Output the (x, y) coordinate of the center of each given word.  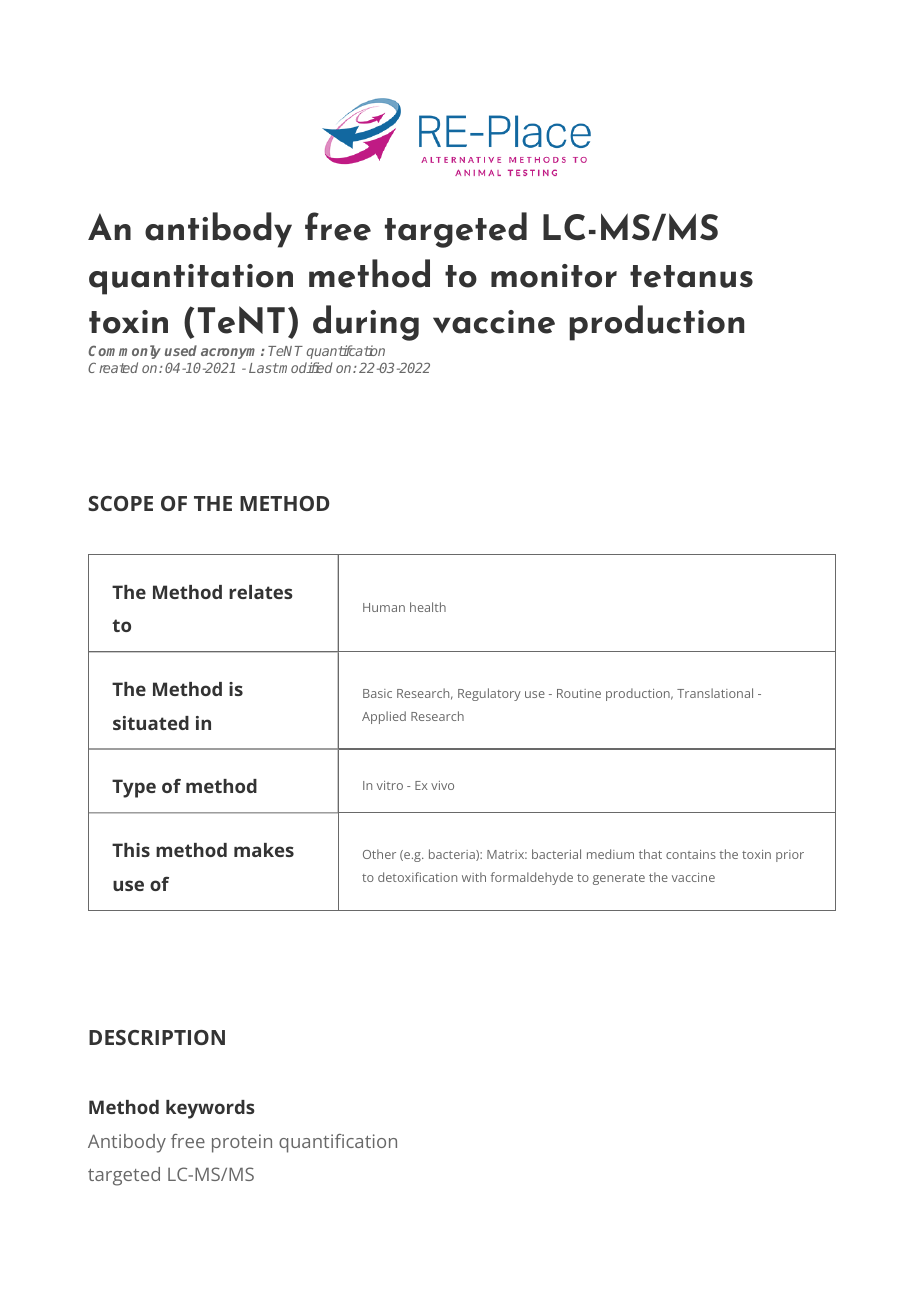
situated (151, 723)
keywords (210, 1109)
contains (691, 854)
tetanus (691, 276)
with (474, 877)
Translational (715, 693)
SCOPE (120, 503)
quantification (338, 1143)
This (131, 850)
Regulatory (489, 694)
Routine (579, 693)
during (366, 323)
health (428, 607)
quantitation (191, 279)
